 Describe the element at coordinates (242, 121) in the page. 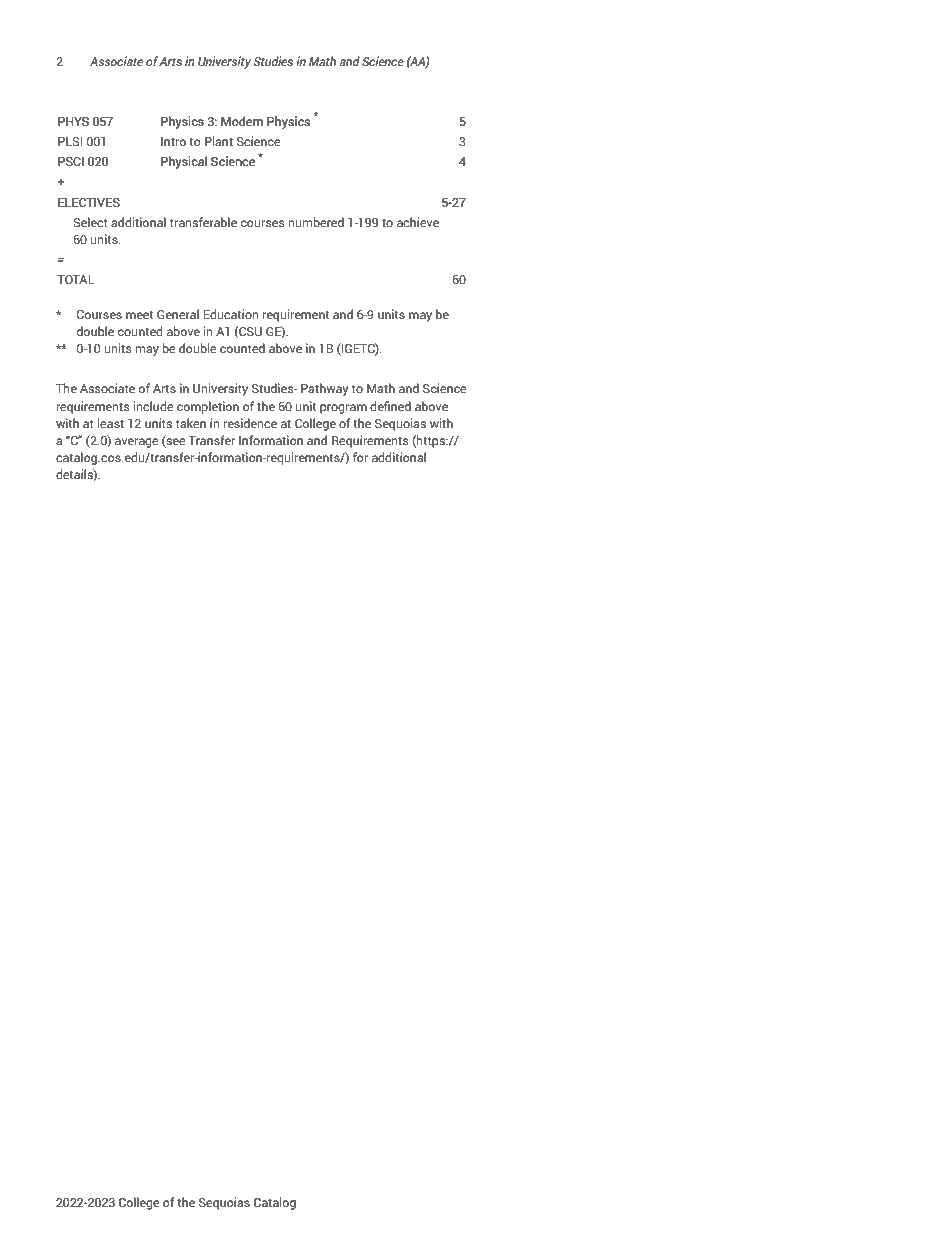

I see `Modern` at that location.
